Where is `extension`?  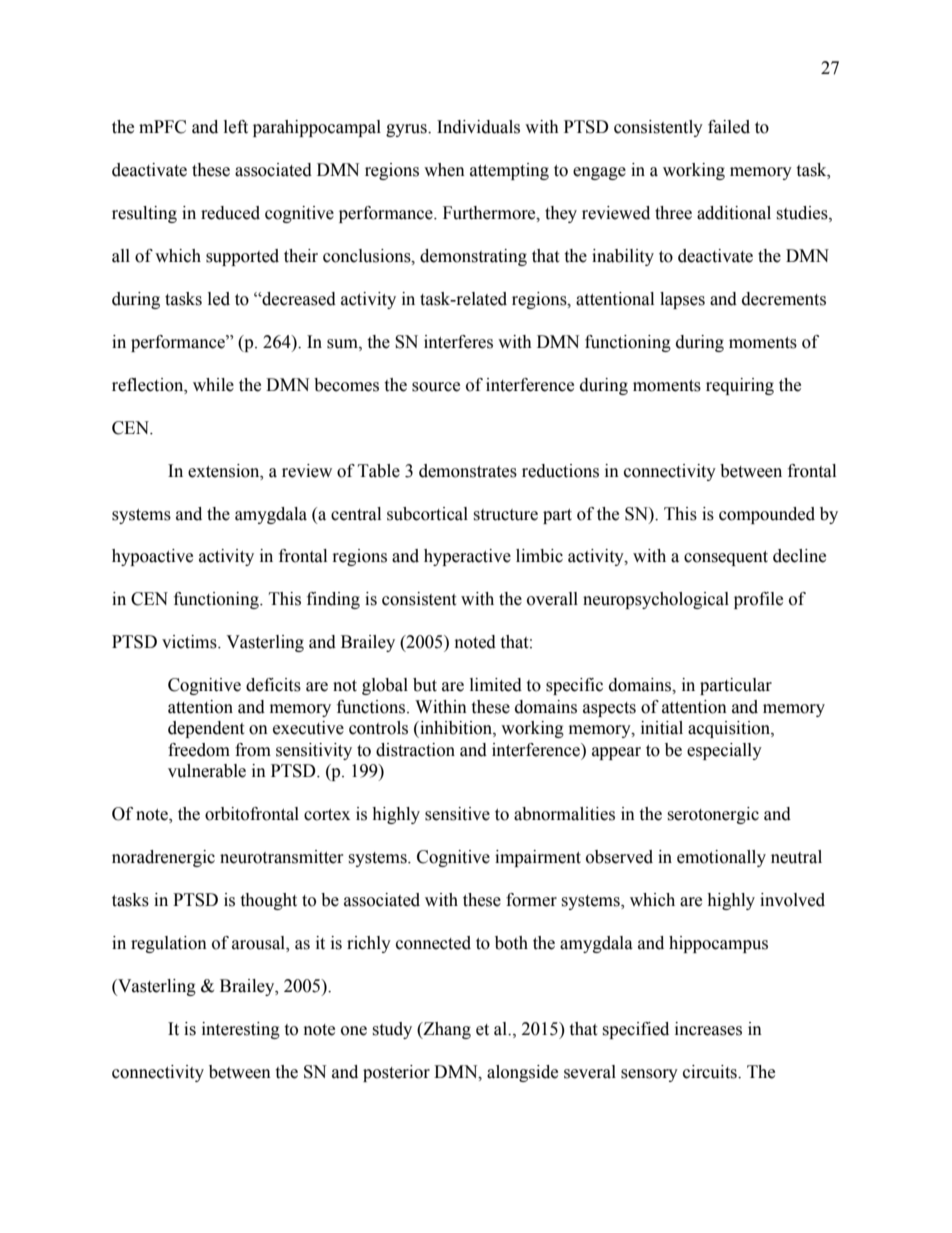
extension is located at coordinates (225, 471).
